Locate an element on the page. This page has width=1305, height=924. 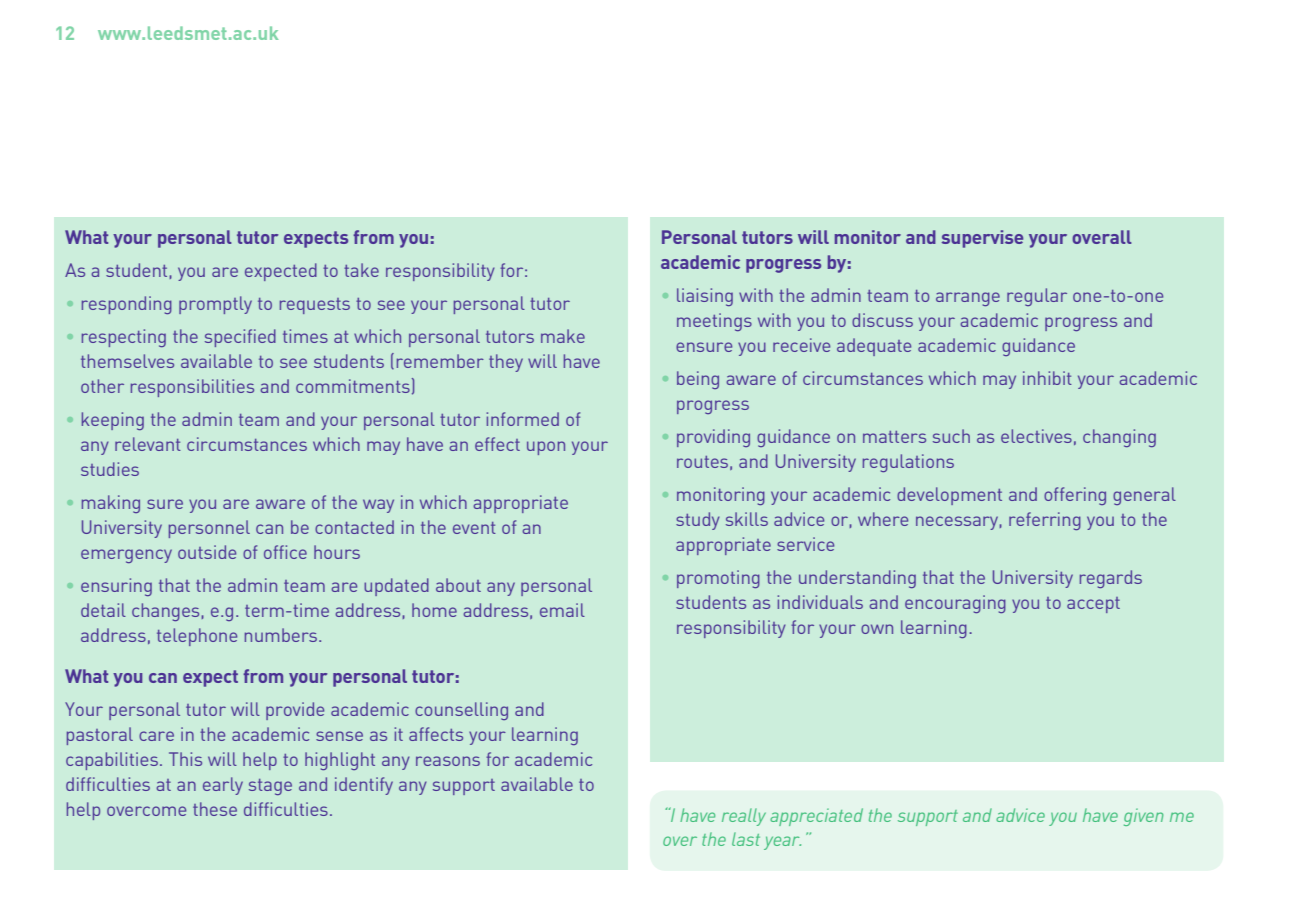
offering is located at coordinates (1075, 496).
